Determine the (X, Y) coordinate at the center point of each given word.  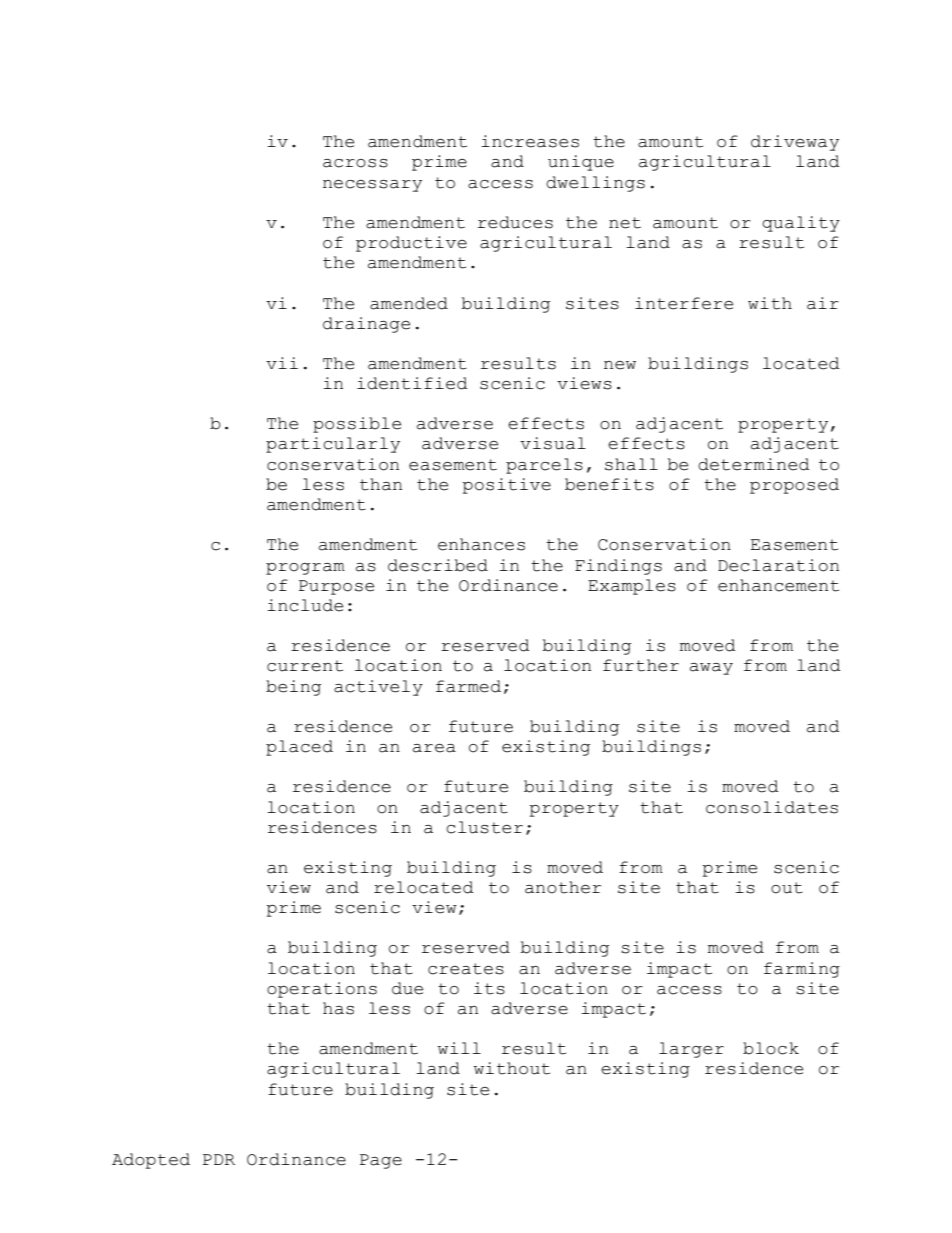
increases (530, 141)
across (355, 163)
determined (753, 464)
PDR (219, 1159)
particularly (333, 445)
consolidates (772, 807)
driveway (795, 143)
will (459, 1048)
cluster (484, 827)
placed (299, 748)
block (771, 1048)
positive (507, 486)
